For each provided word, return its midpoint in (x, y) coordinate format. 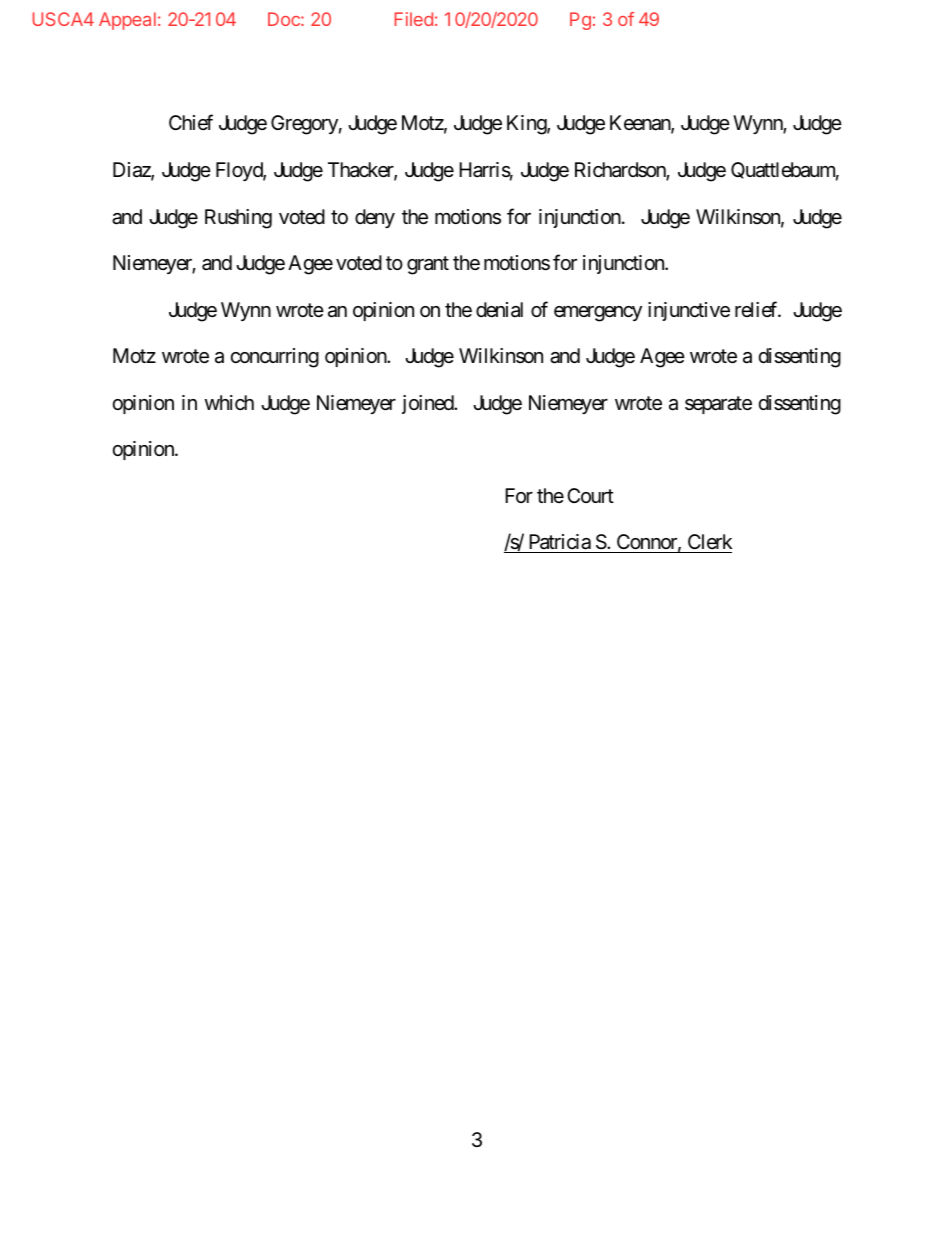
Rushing (238, 219)
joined (428, 404)
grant (428, 265)
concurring (275, 358)
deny (375, 218)
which (229, 403)
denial (499, 309)
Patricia (559, 543)
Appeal (127, 21)
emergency (598, 314)
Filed (413, 19)
